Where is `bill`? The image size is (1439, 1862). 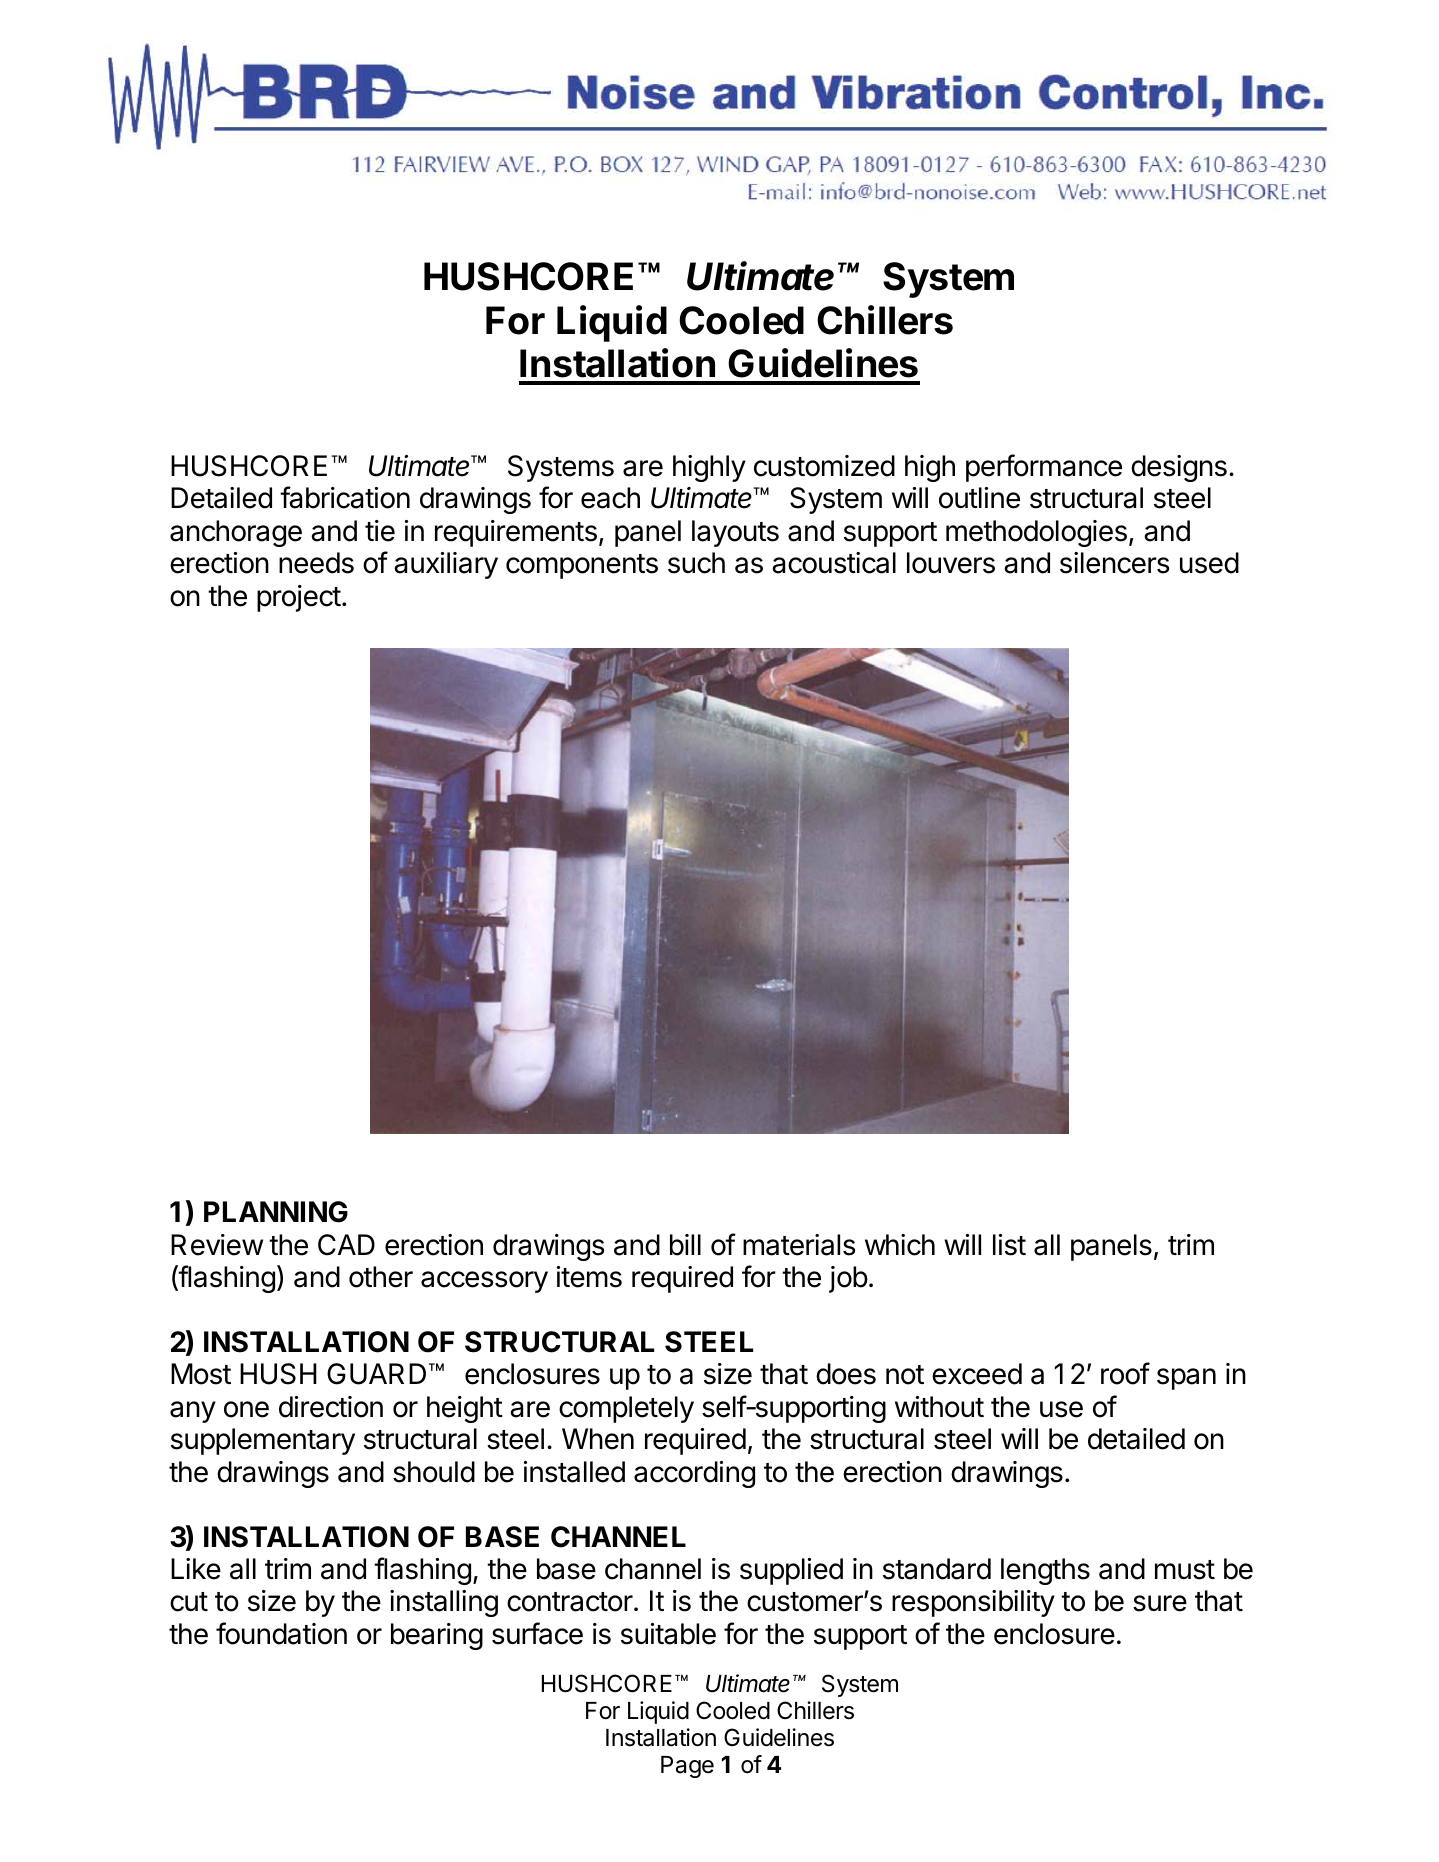
bill is located at coordinates (685, 1245).
